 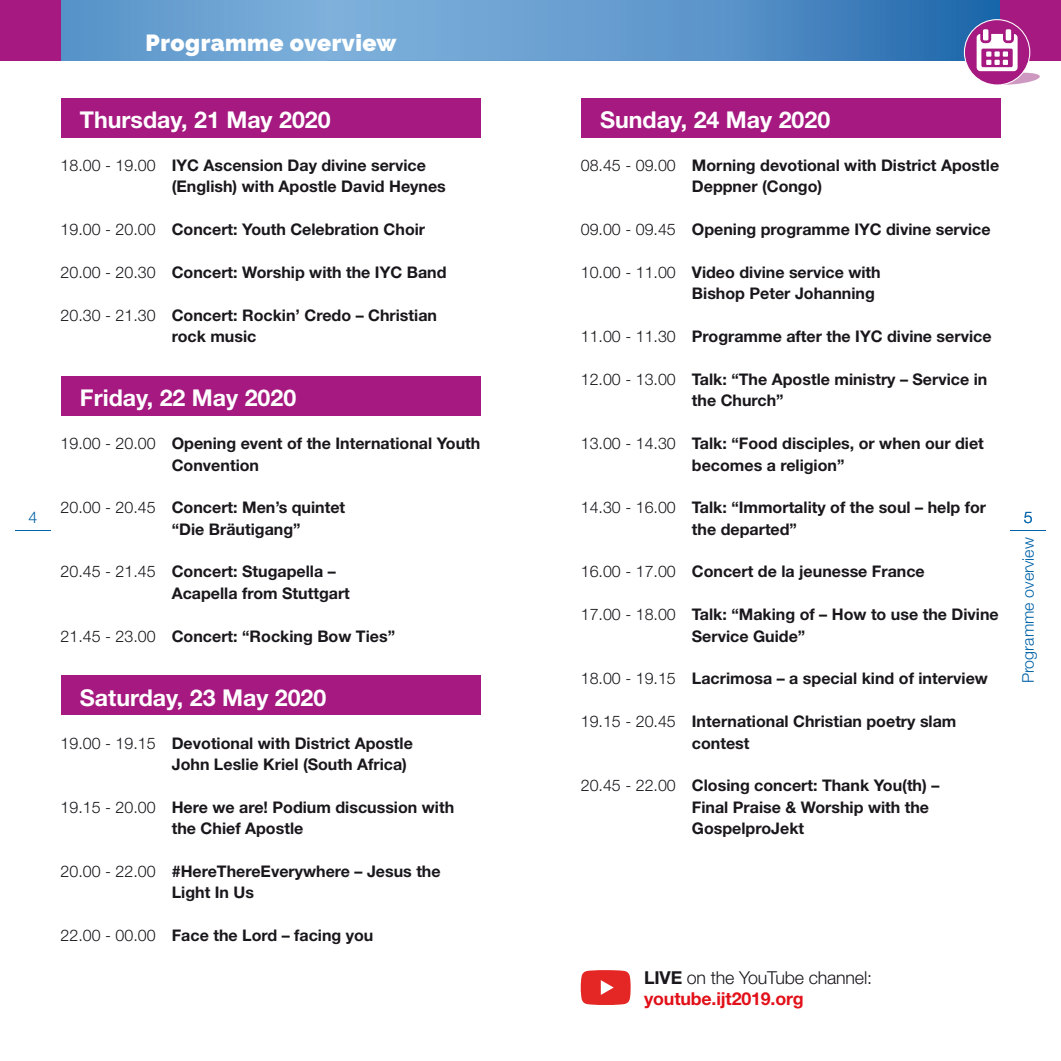 I want to click on Ascension, so click(x=242, y=165).
